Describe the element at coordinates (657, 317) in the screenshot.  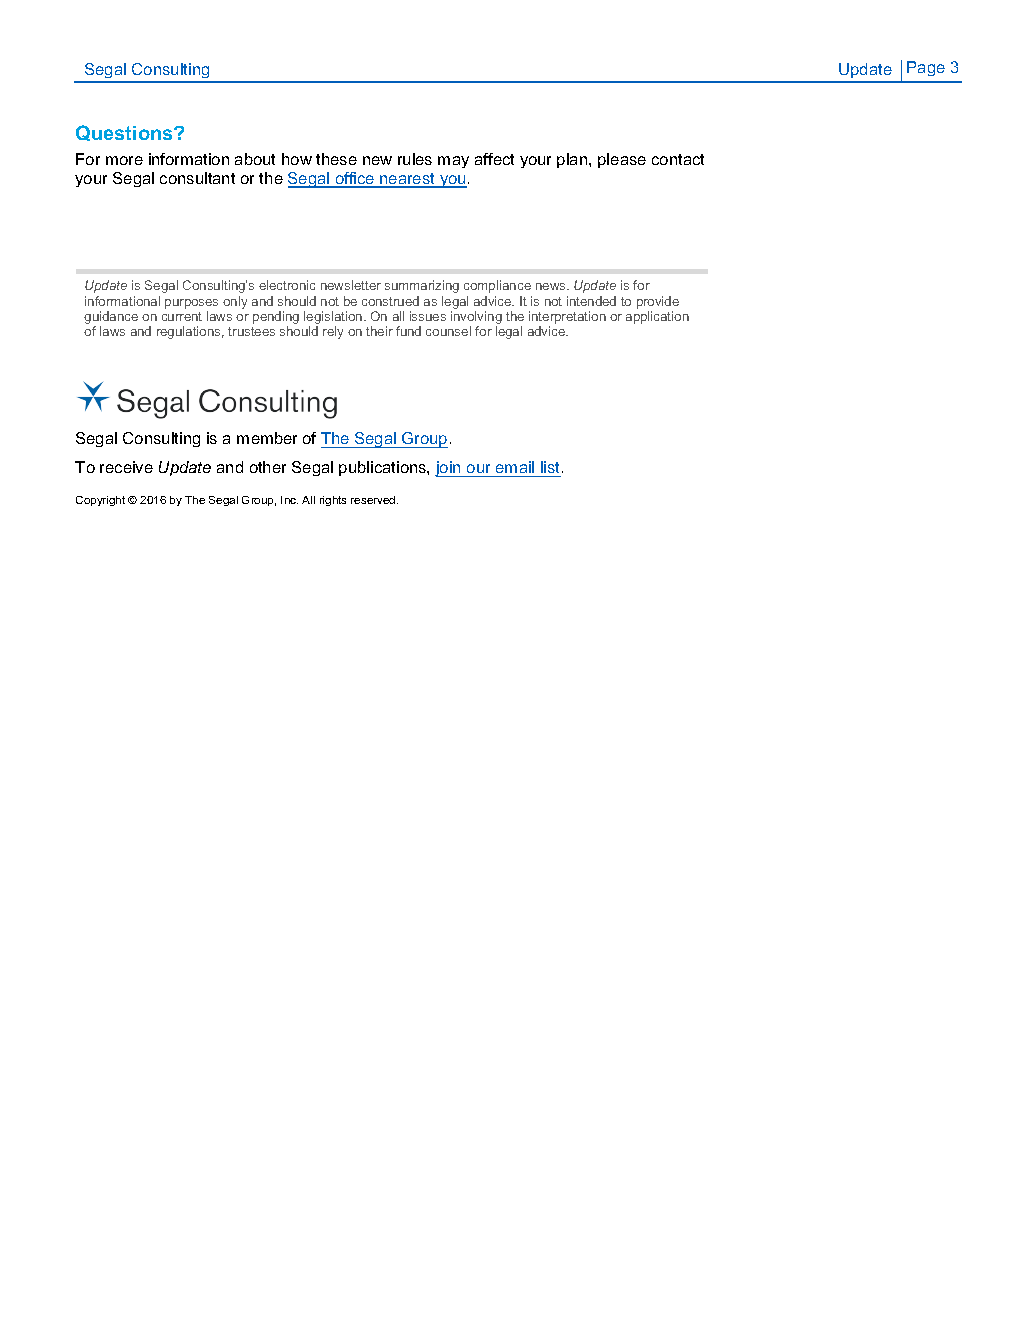
I see `application` at that location.
